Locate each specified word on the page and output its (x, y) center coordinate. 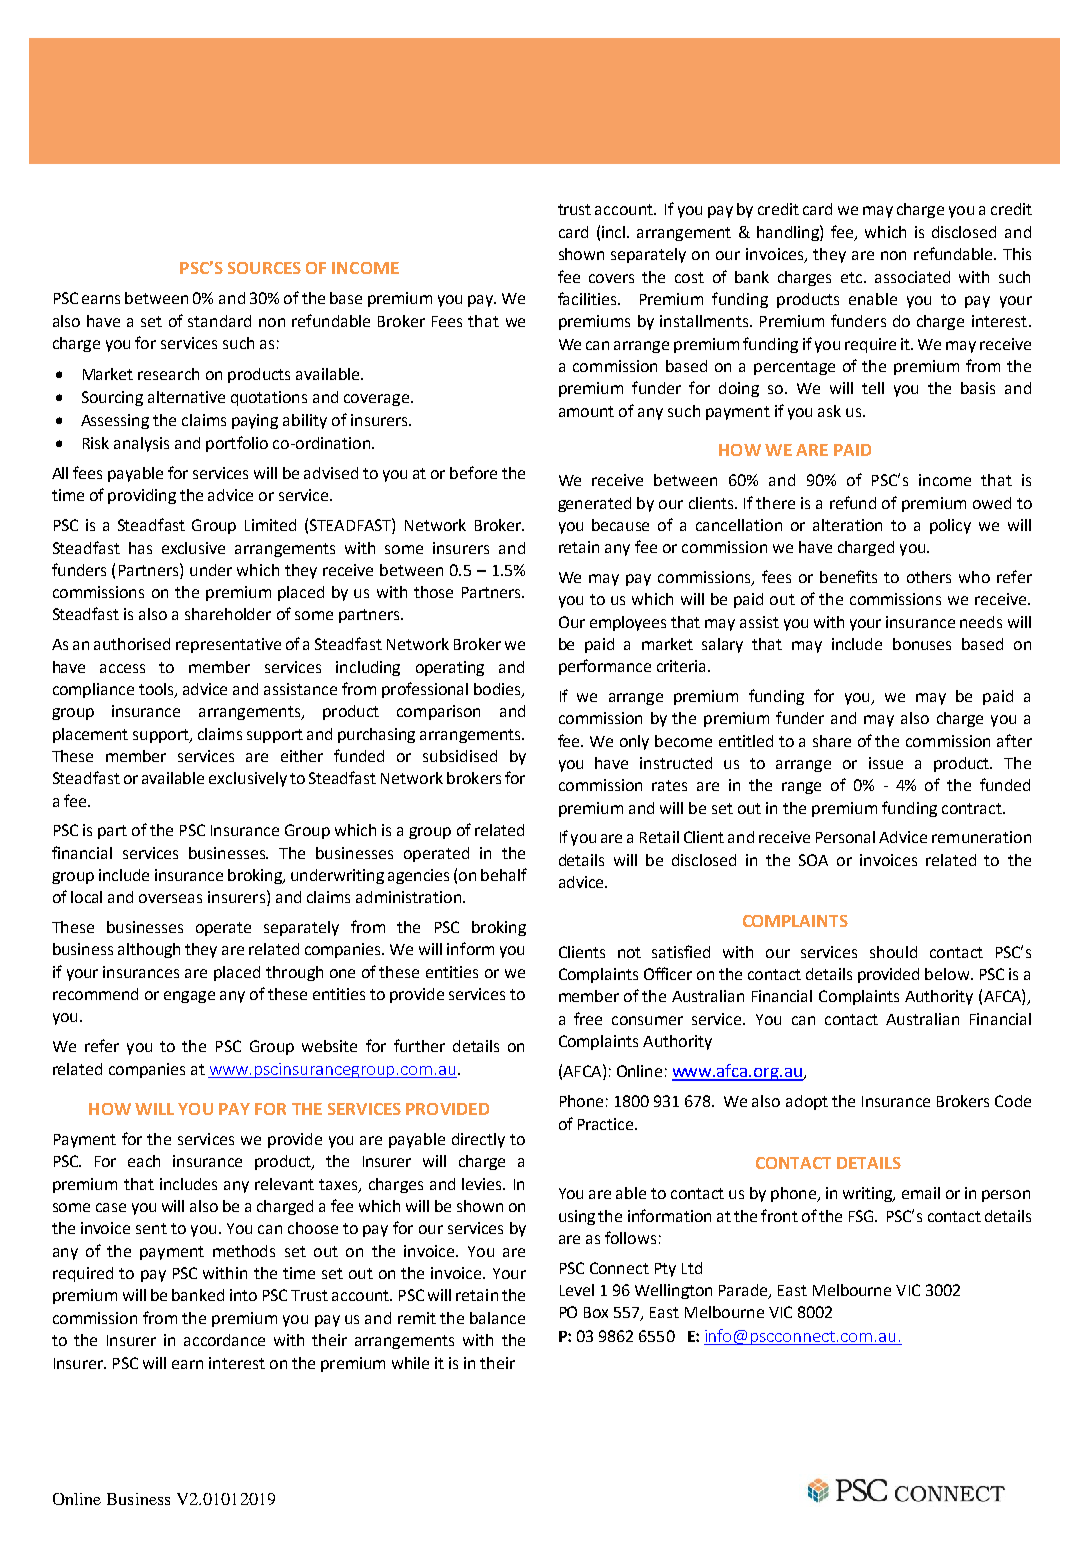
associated (912, 277)
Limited (270, 525)
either (302, 756)
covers (611, 278)
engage (189, 997)
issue (886, 763)
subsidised (460, 756)
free (588, 1018)
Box (596, 1312)
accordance (224, 1340)
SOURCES (264, 268)
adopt (807, 1102)
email (921, 1193)
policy (950, 526)
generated (594, 504)
